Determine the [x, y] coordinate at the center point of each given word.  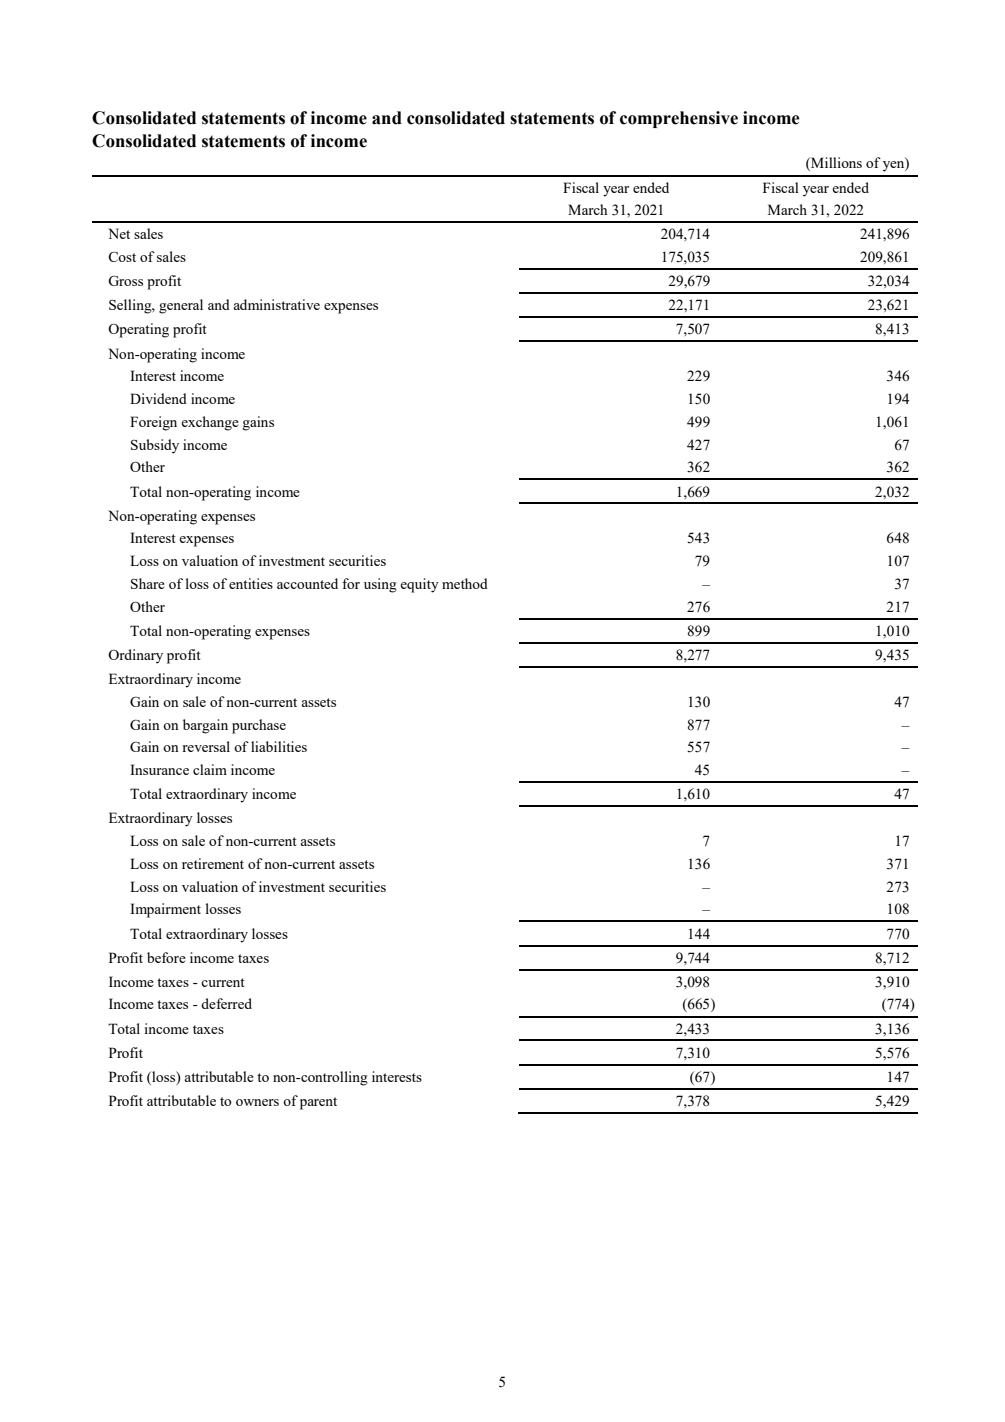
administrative [276, 304]
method [465, 583]
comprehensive [679, 119]
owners [257, 1102]
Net [119, 233]
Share [148, 583]
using [380, 585]
